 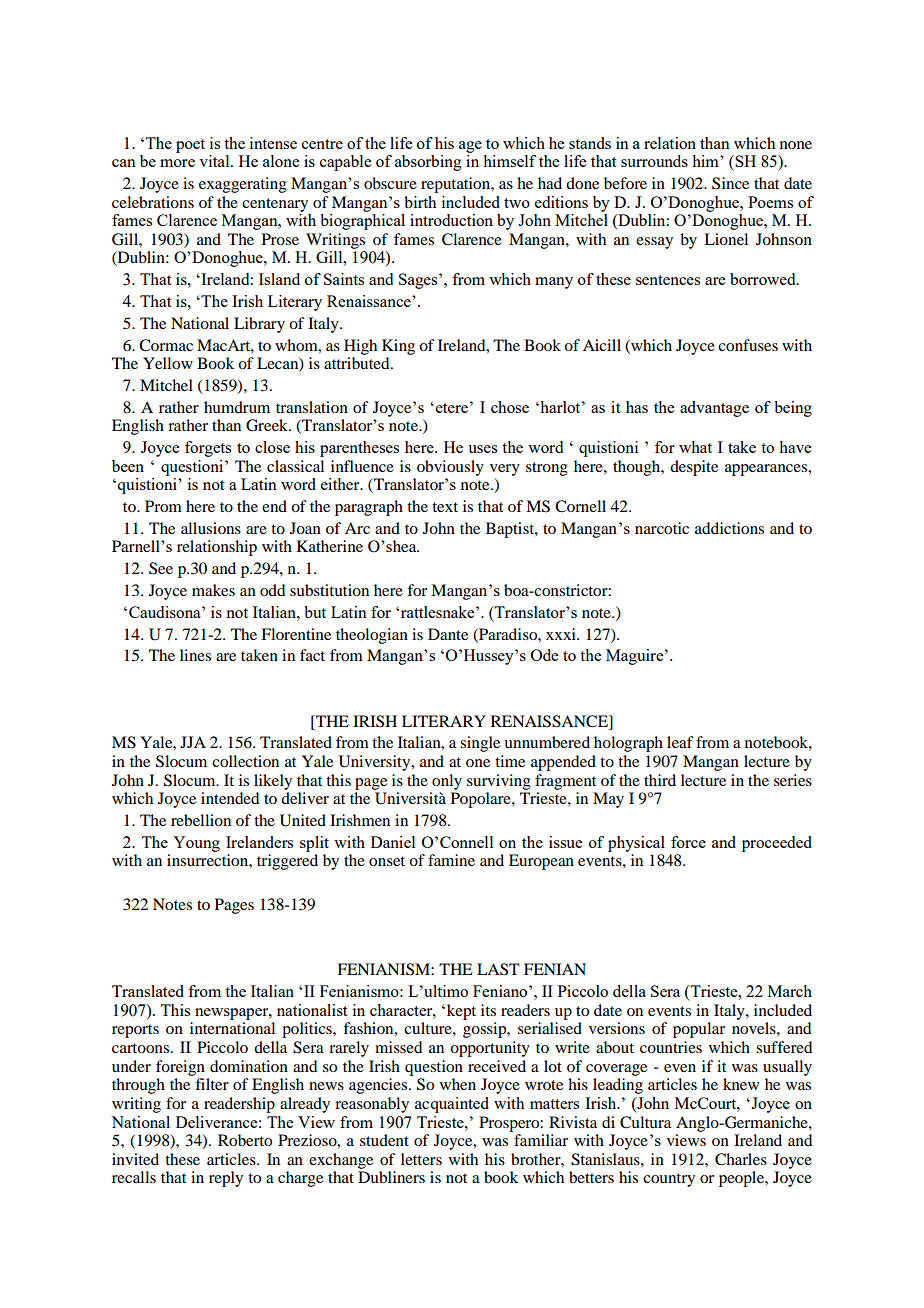 I want to click on Since, so click(x=730, y=183).
